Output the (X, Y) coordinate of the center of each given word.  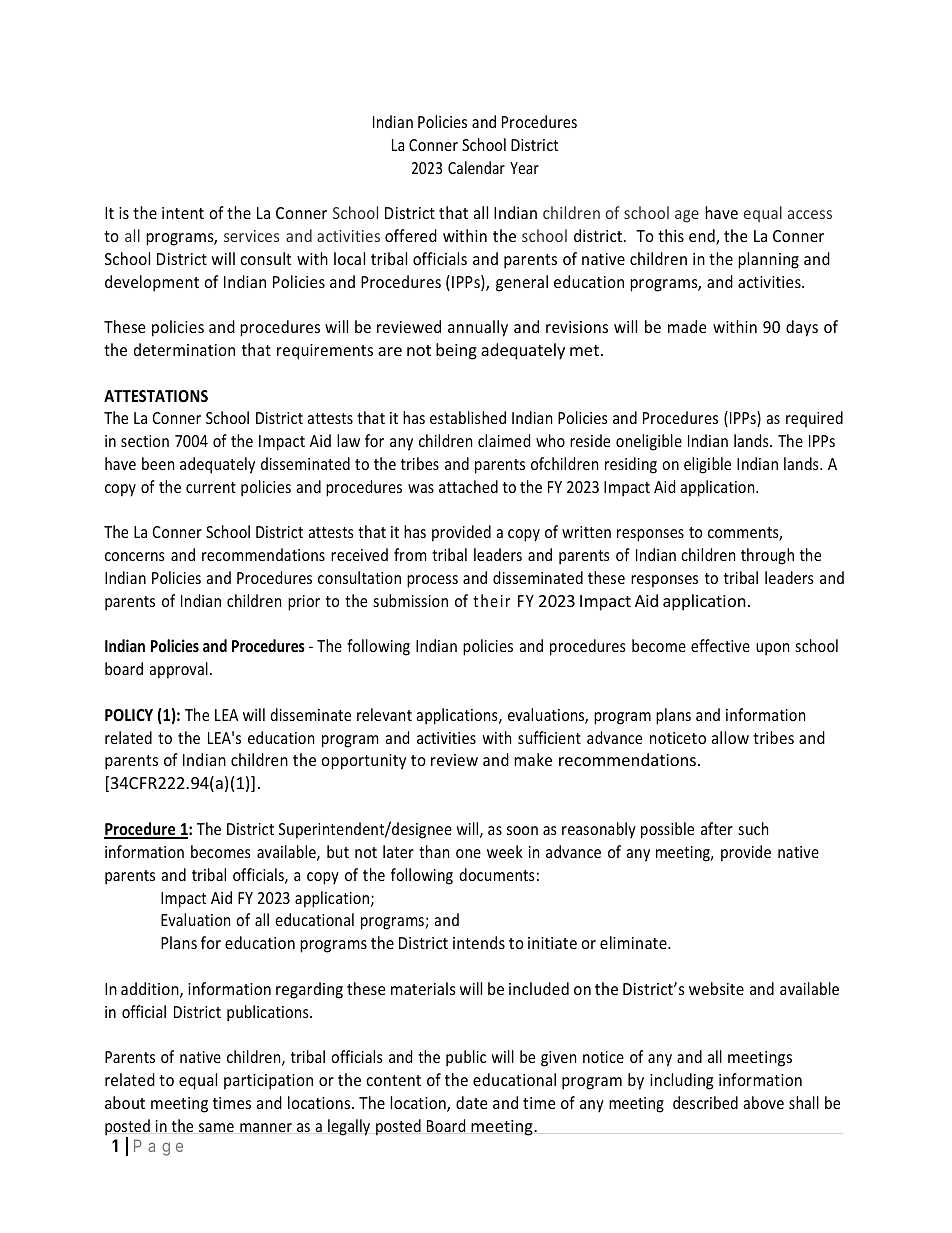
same (216, 1127)
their (491, 600)
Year (524, 168)
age (687, 216)
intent (183, 213)
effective (720, 645)
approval (178, 670)
